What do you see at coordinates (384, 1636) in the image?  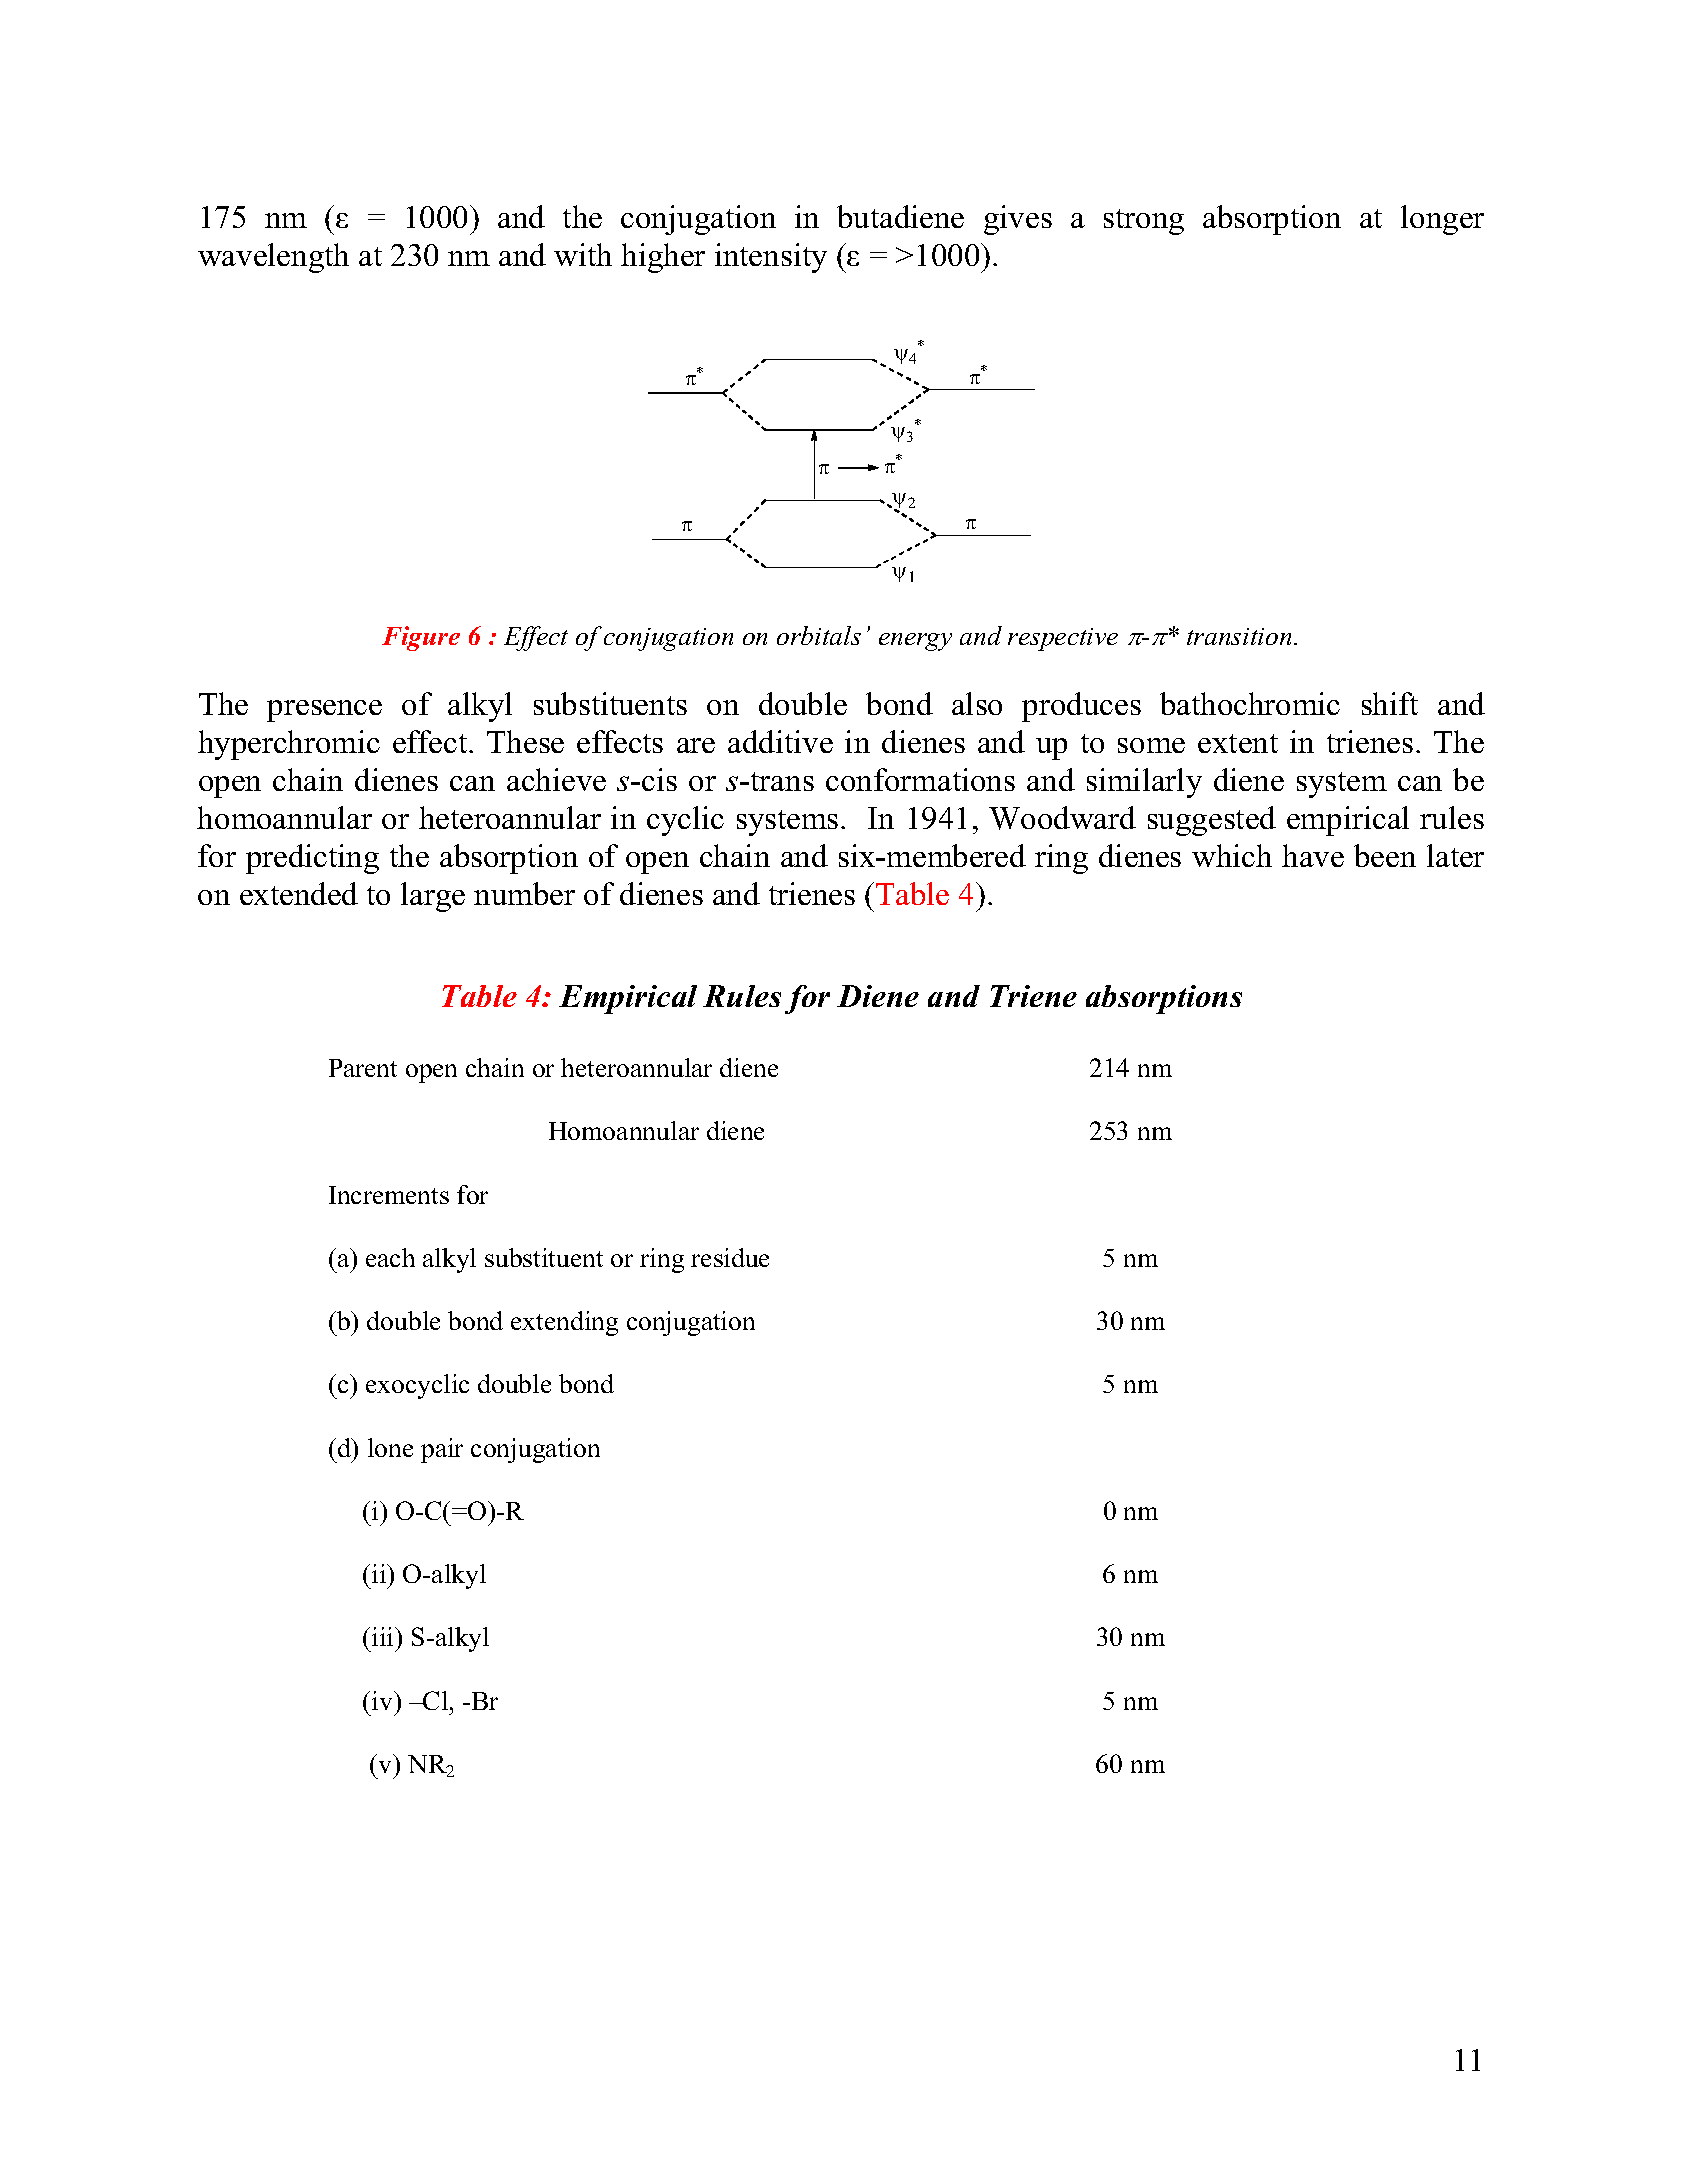 I see `iii` at bounding box center [384, 1636].
